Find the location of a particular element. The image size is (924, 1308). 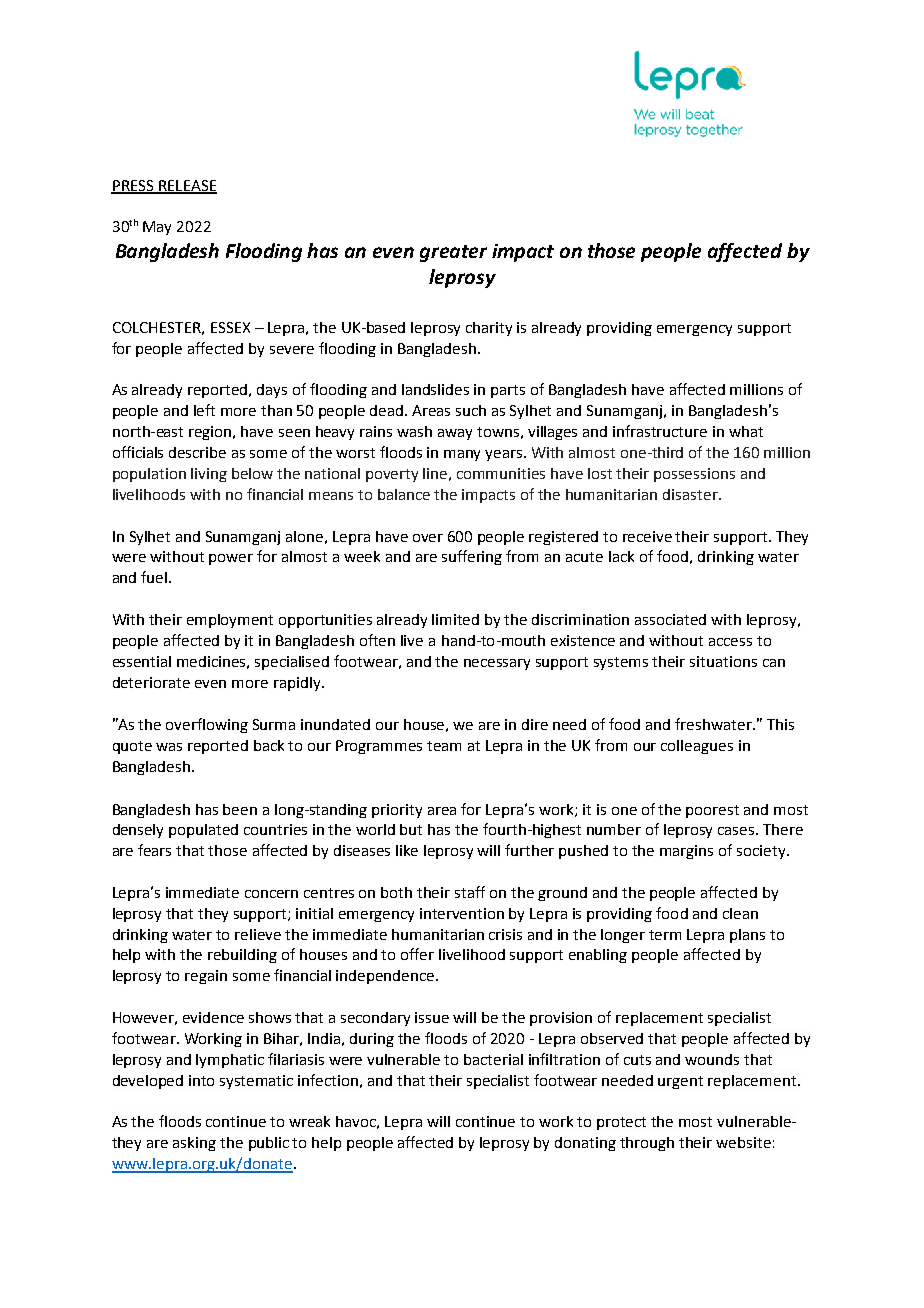

away is located at coordinates (455, 434).
